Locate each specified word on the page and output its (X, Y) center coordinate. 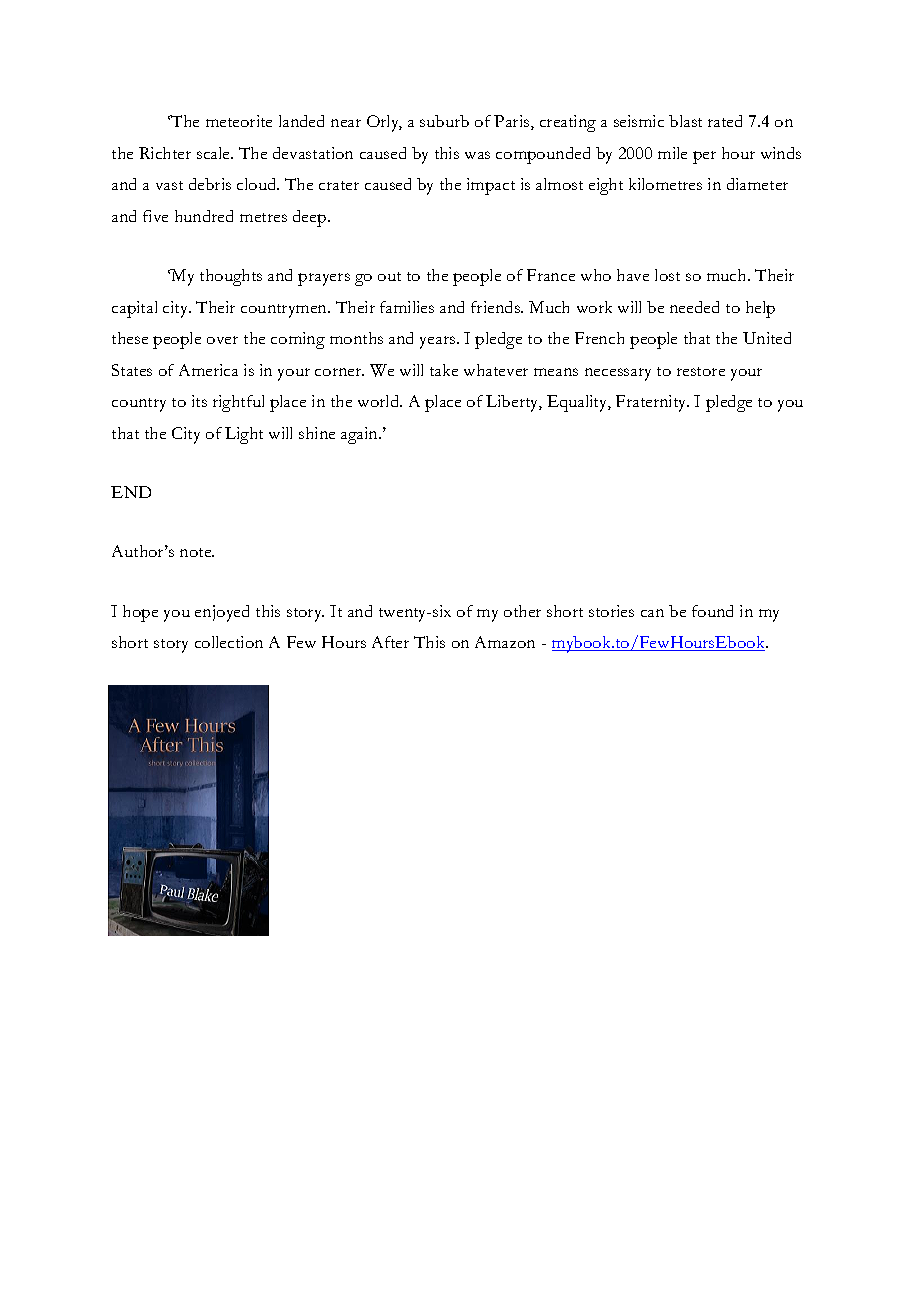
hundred (204, 216)
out (389, 276)
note (197, 552)
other (522, 611)
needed (694, 307)
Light (244, 435)
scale (215, 153)
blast (685, 121)
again (361, 435)
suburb (444, 121)
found (712, 611)
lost (667, 275)
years (439, 342)
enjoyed (222, 613)
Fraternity (652, 403)
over (222, 340)
